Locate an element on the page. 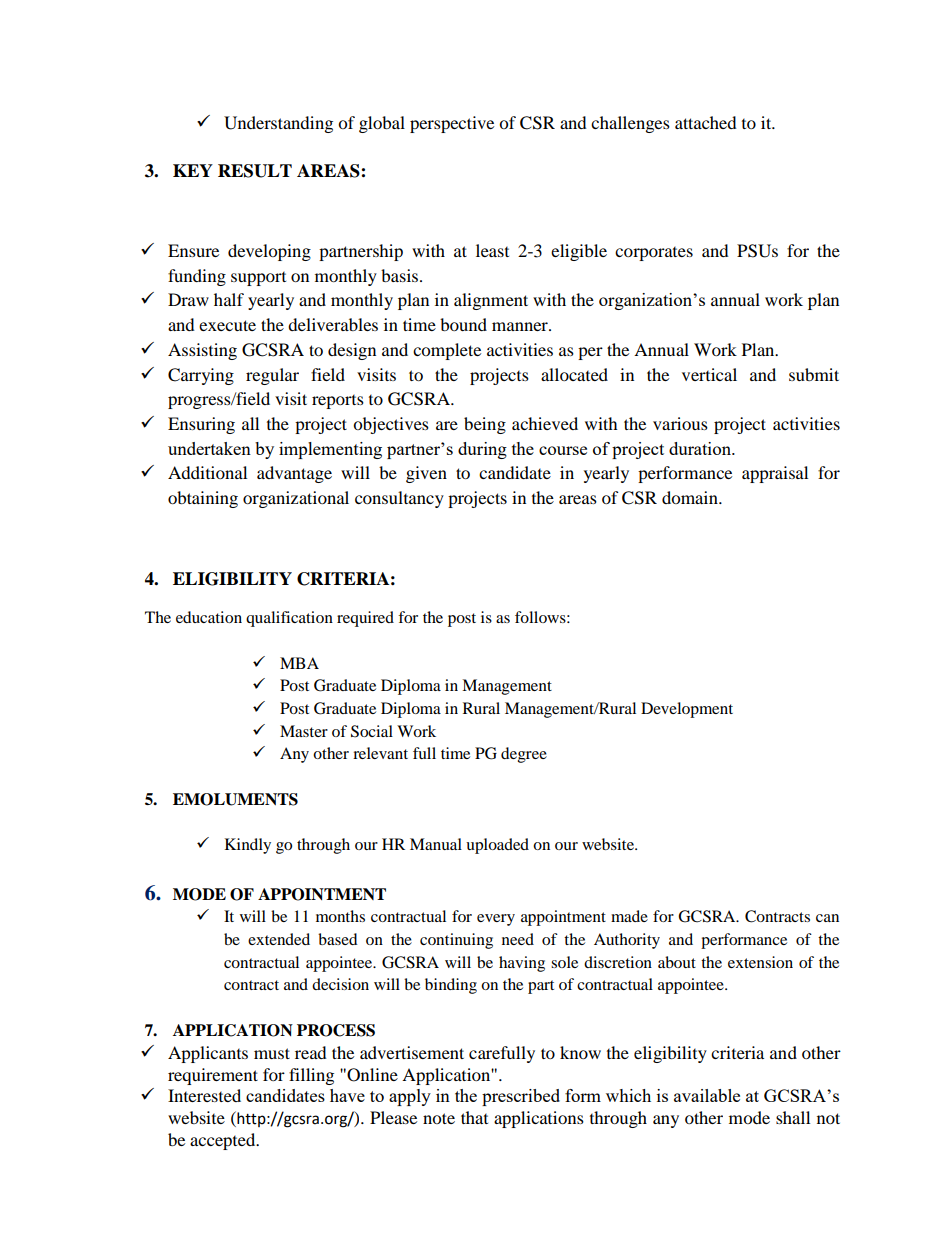  perspective is located at coordinates (452, 124).
